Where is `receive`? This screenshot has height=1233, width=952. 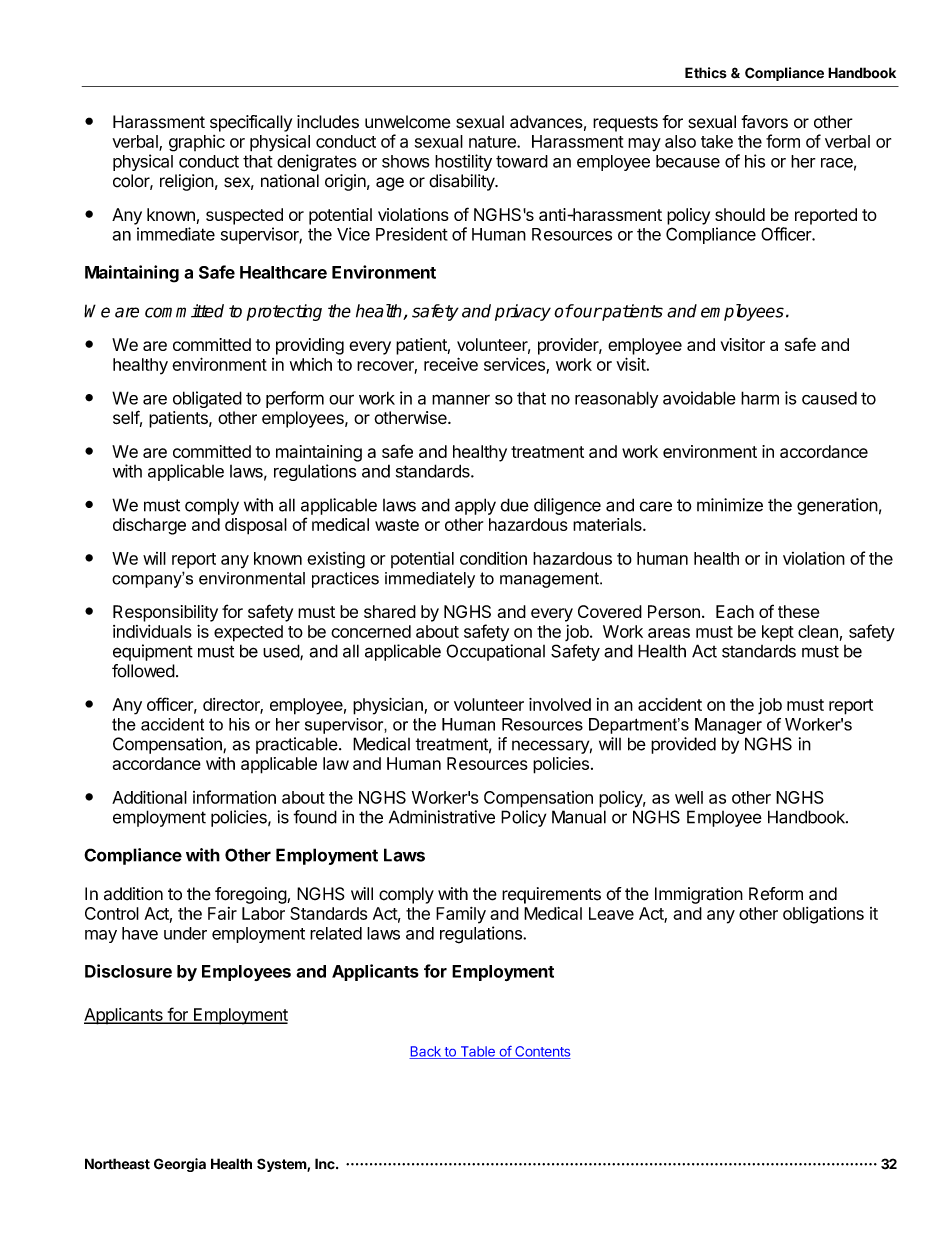
receive is located at coordinates (451, 364).
